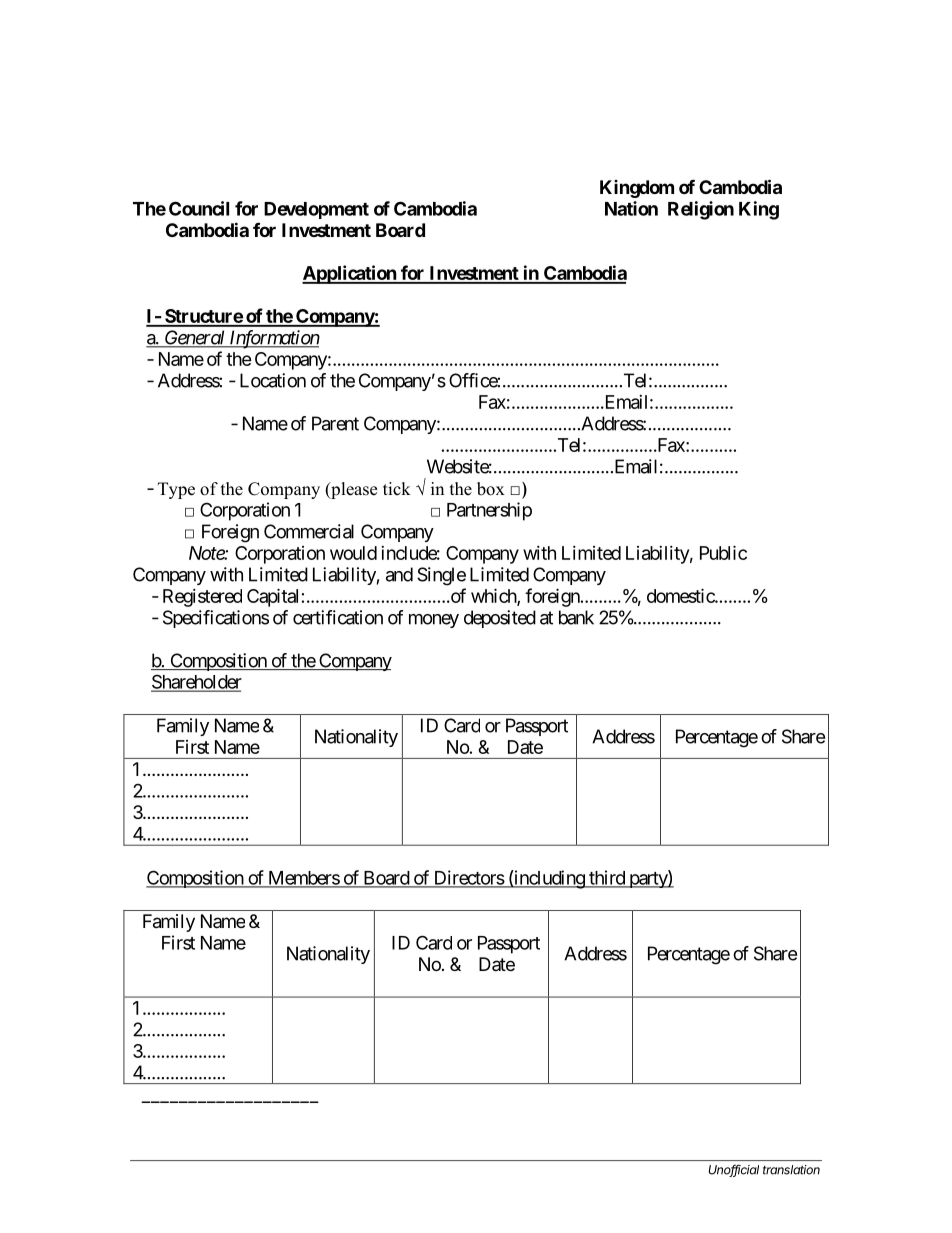 Image resolution: width=952 pixels, height=1233 pixels. Describe the element at coordinates (489, 511) in the screenshot. I see `Partnership` at that location.
